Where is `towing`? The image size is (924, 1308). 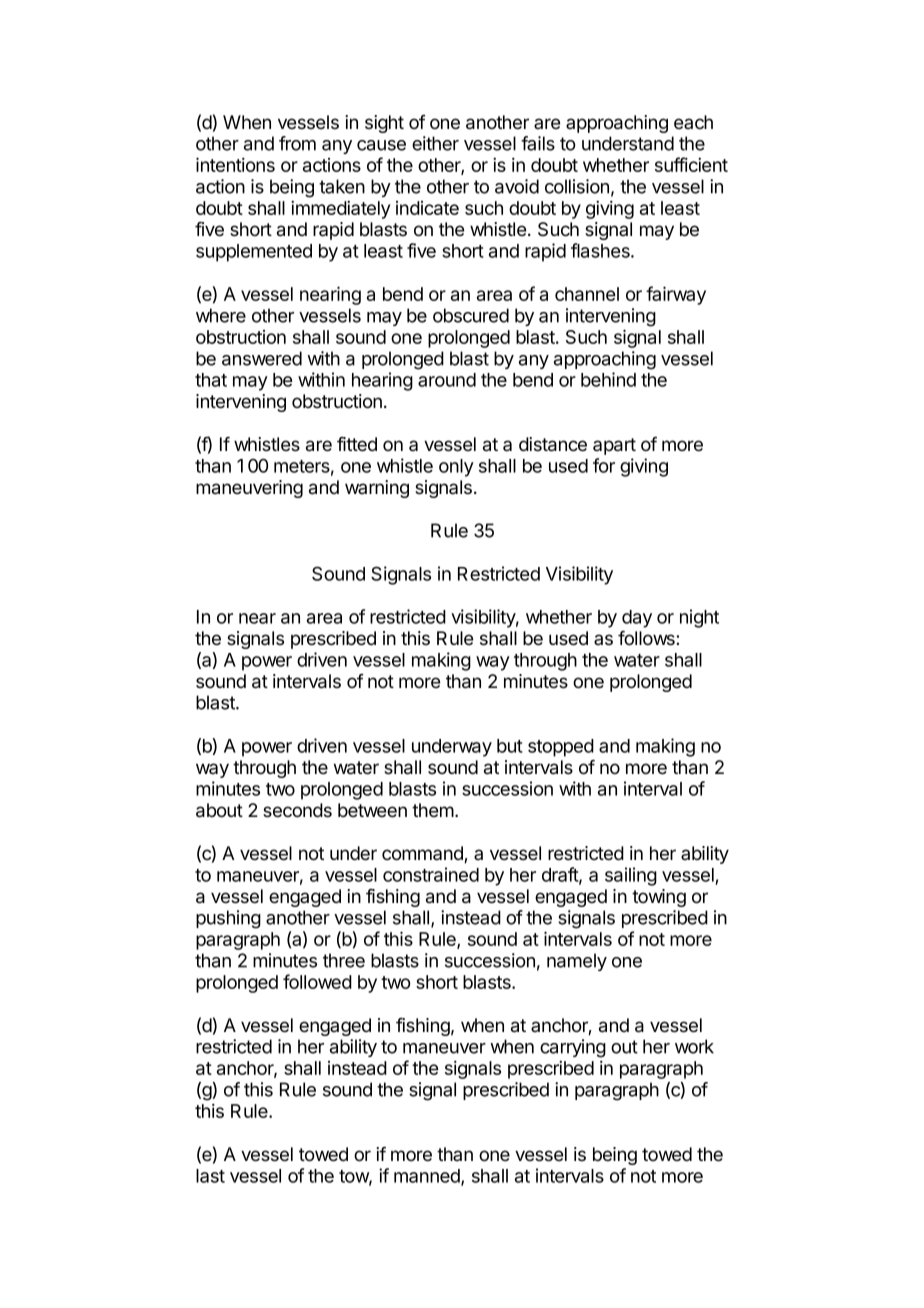
towing is located at coordinates (659, 898).
